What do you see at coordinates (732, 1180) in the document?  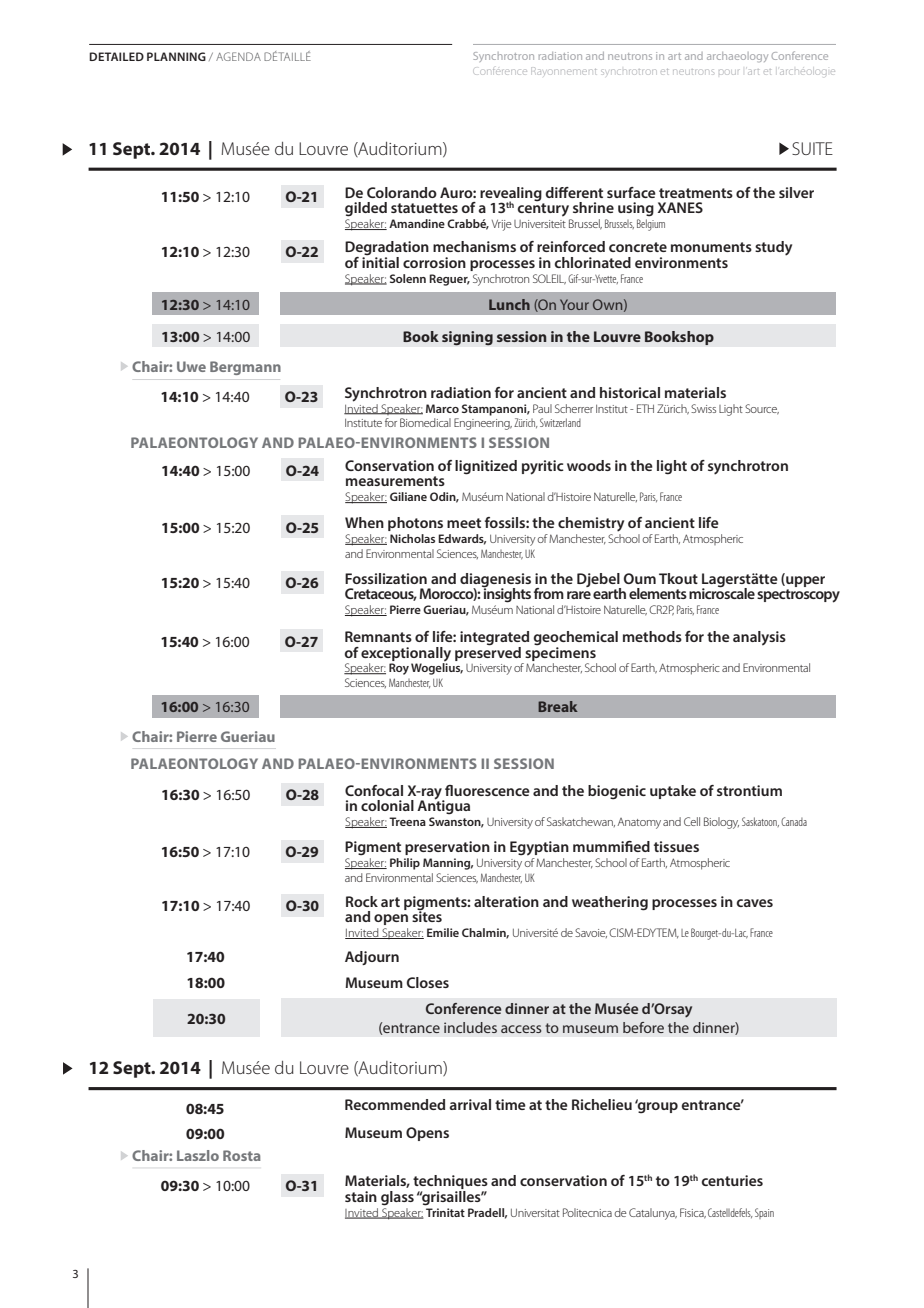 I see `centuries` at bounding box center [732, 1180].
